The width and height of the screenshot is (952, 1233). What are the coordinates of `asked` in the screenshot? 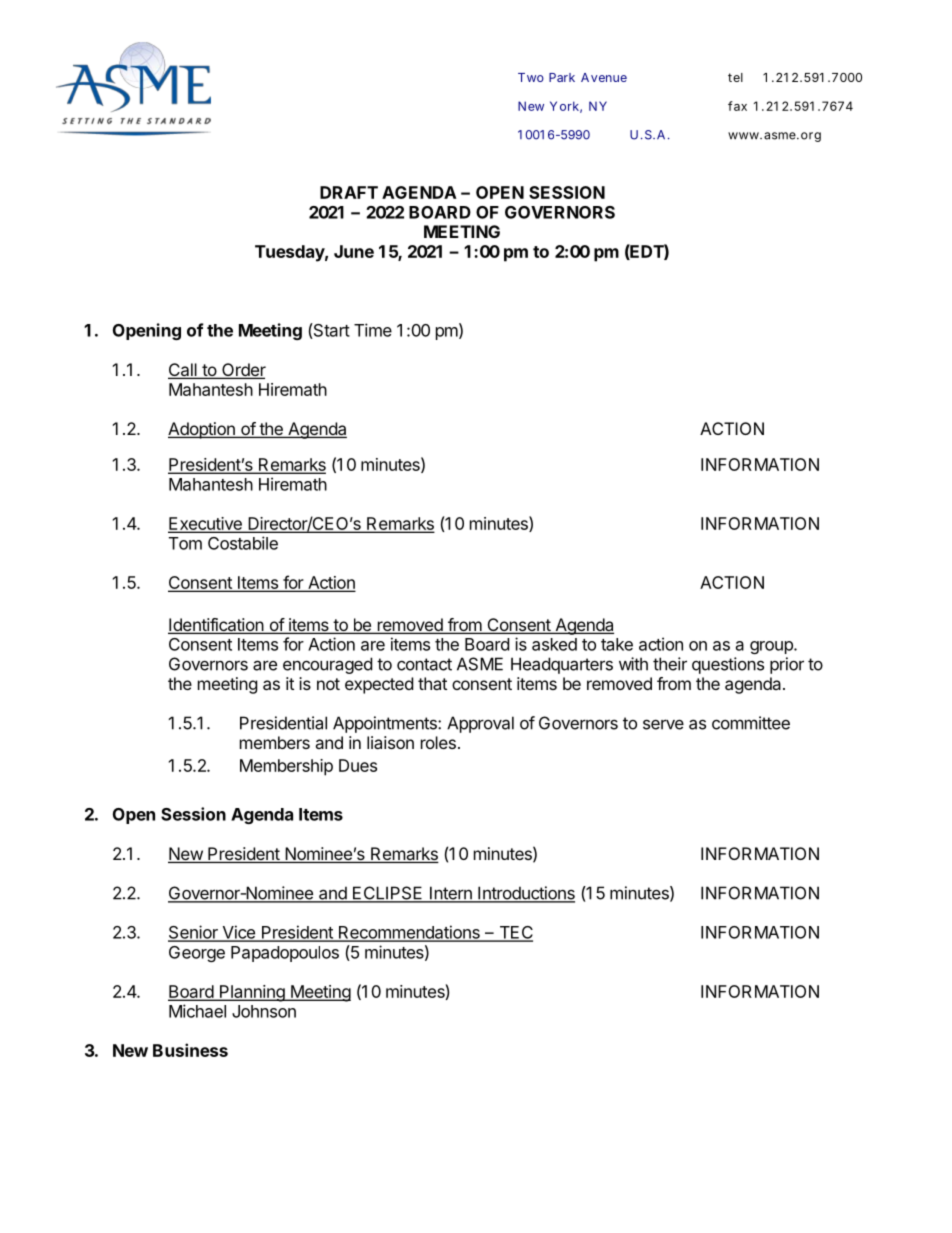 It's located at (554, 644).
